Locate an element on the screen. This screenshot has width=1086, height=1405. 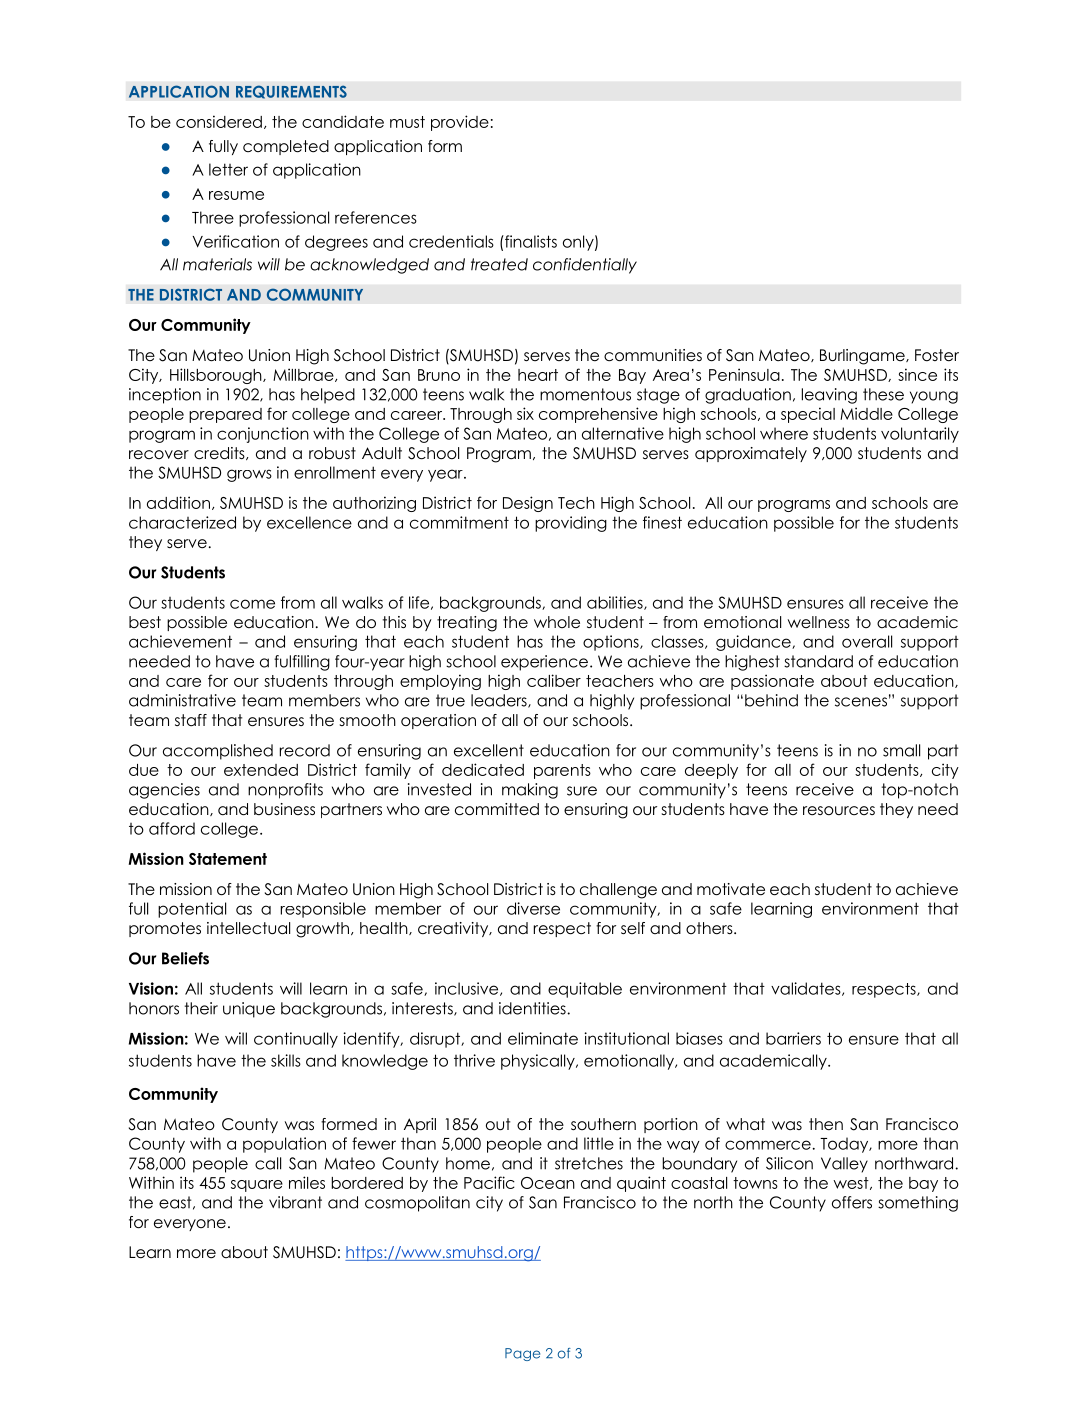
intellectual is located at coordinates (248, 928).
